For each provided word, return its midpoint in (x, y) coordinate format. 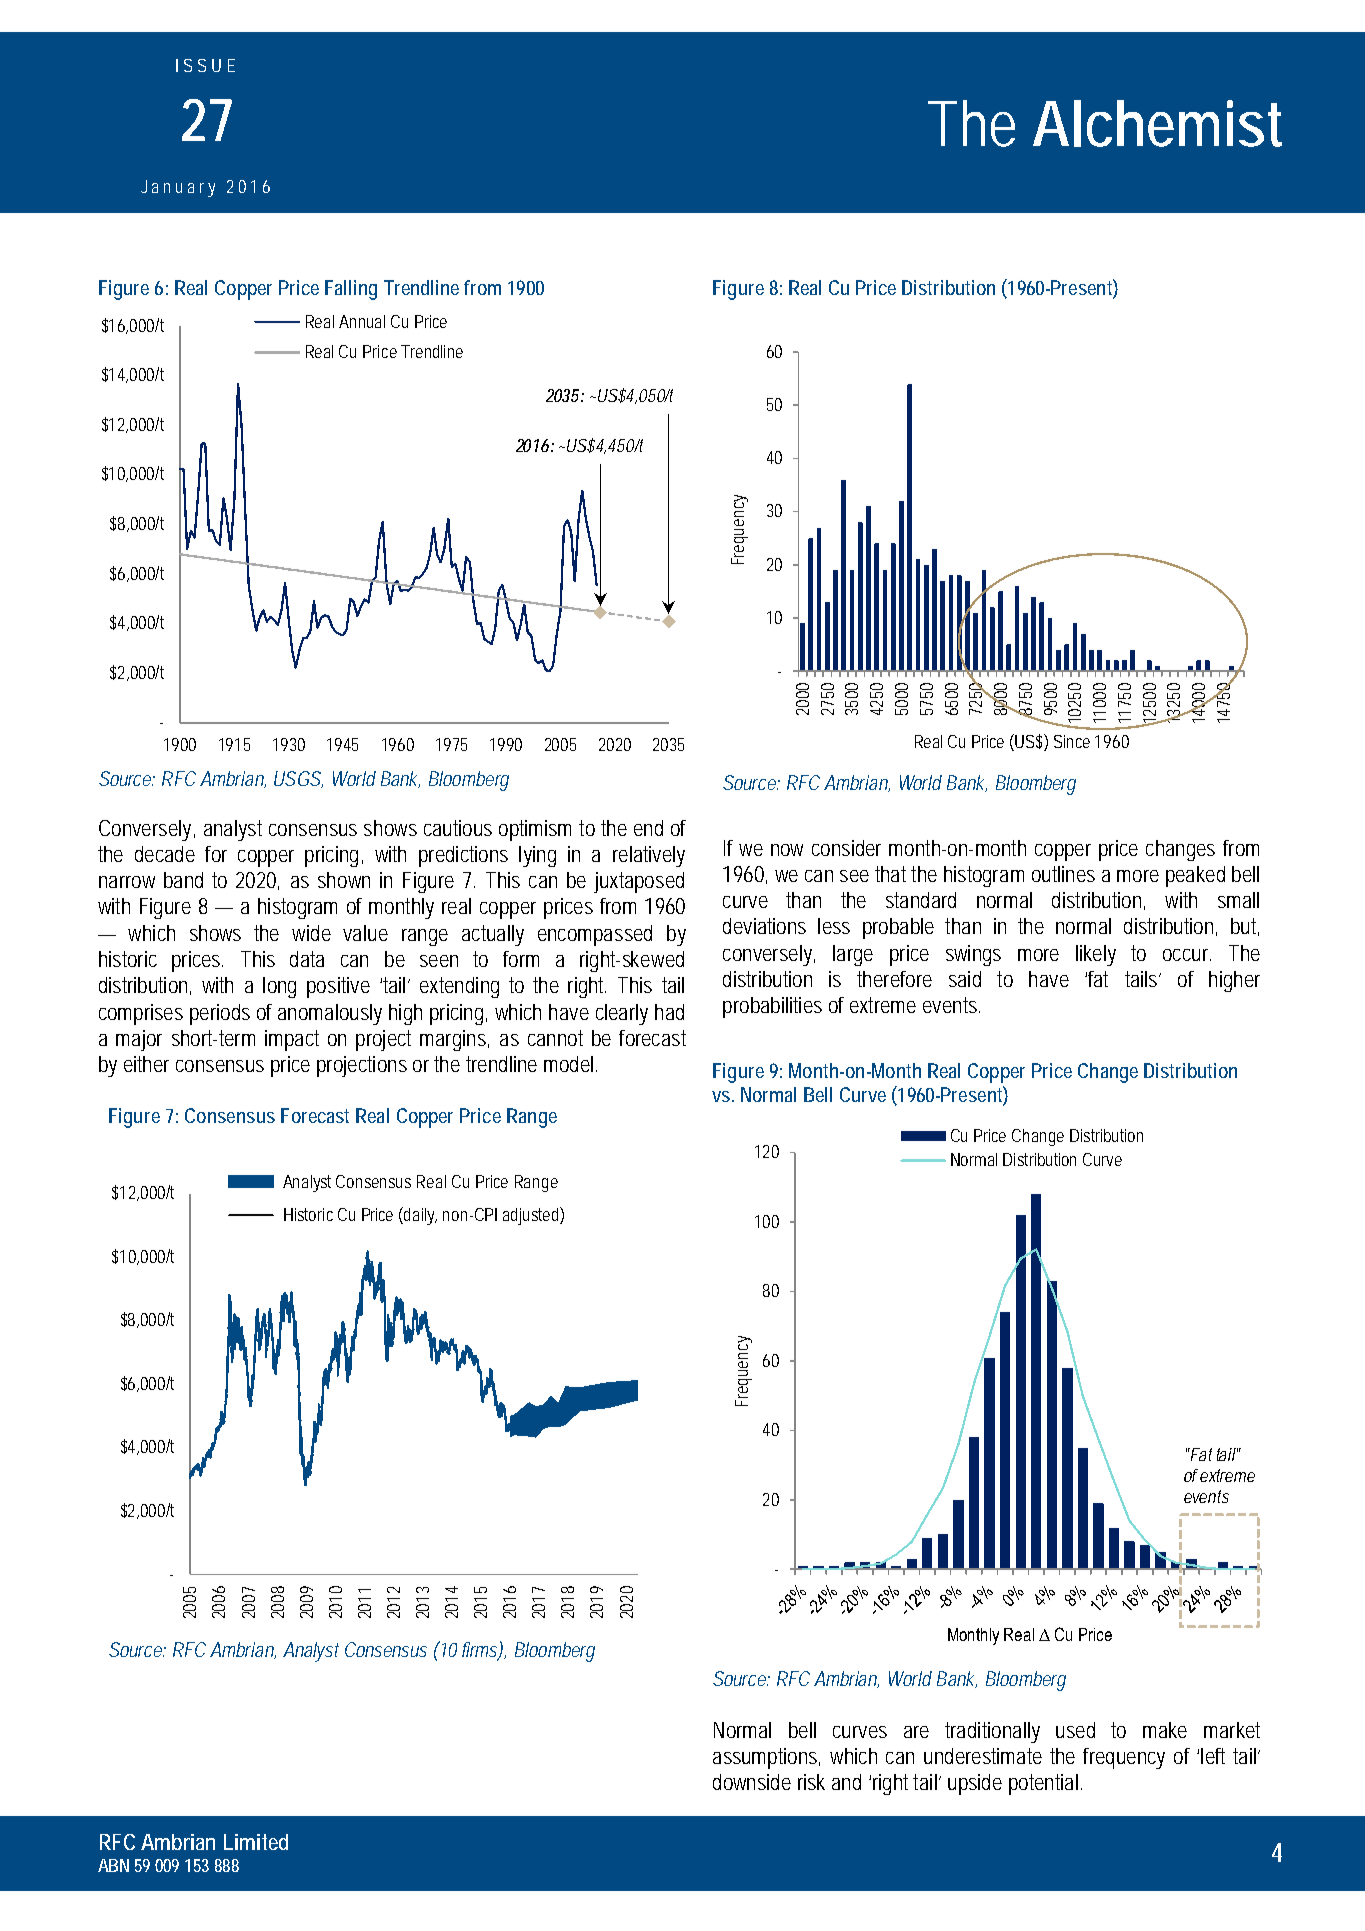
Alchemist (1157, 123)
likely (1096, 955)
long (279, 987)
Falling (351, 290)
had (669, 1012)
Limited (256, 1842)
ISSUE (205, 65)
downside (752, 1782)
